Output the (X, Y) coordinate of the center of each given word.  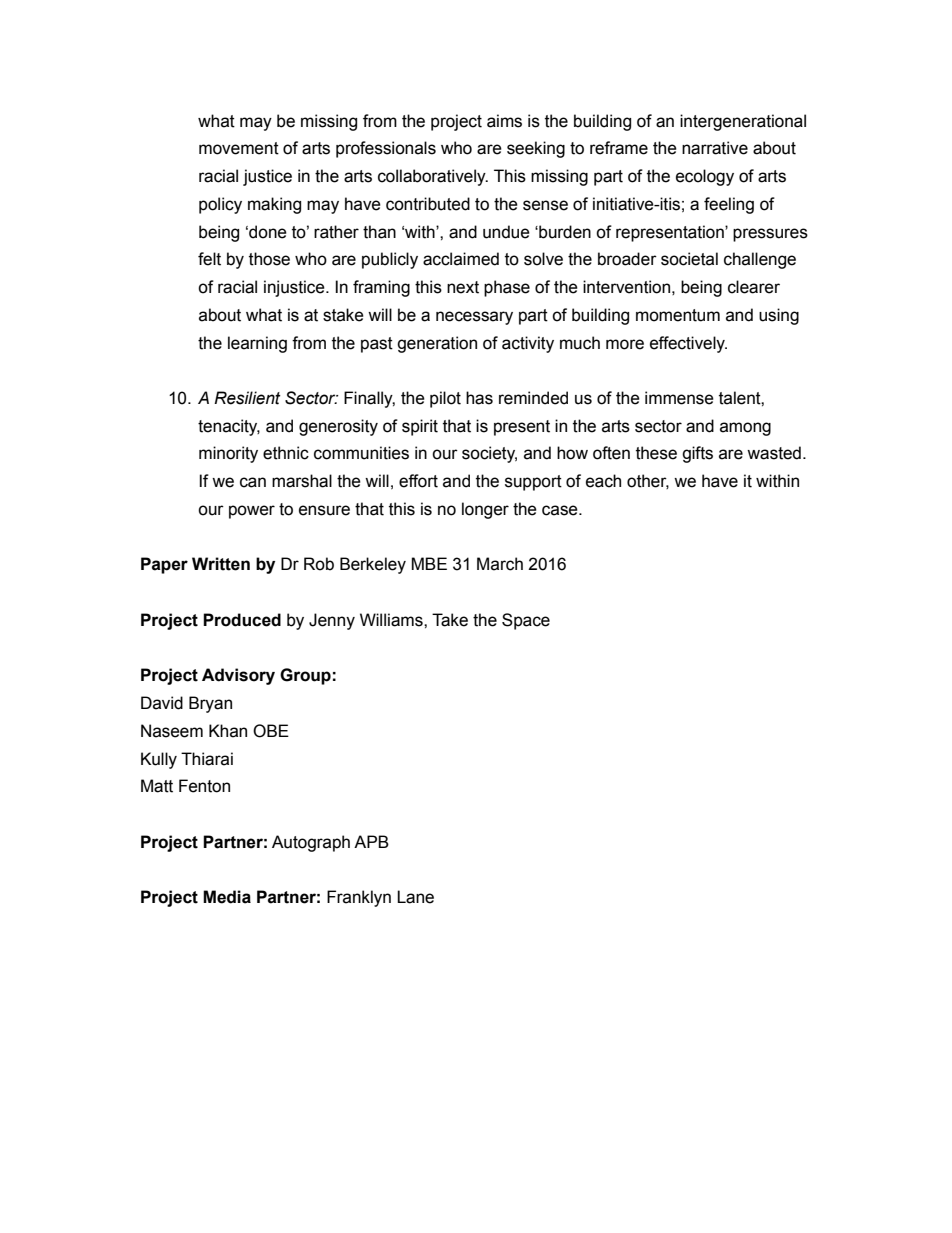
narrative (715, 148)
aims (504, 121)
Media (227, 897)
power (252, 512)
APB (371, 841)
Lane (415, 897)
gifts (697, 454)
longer (485, 510)
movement (239, 148)
